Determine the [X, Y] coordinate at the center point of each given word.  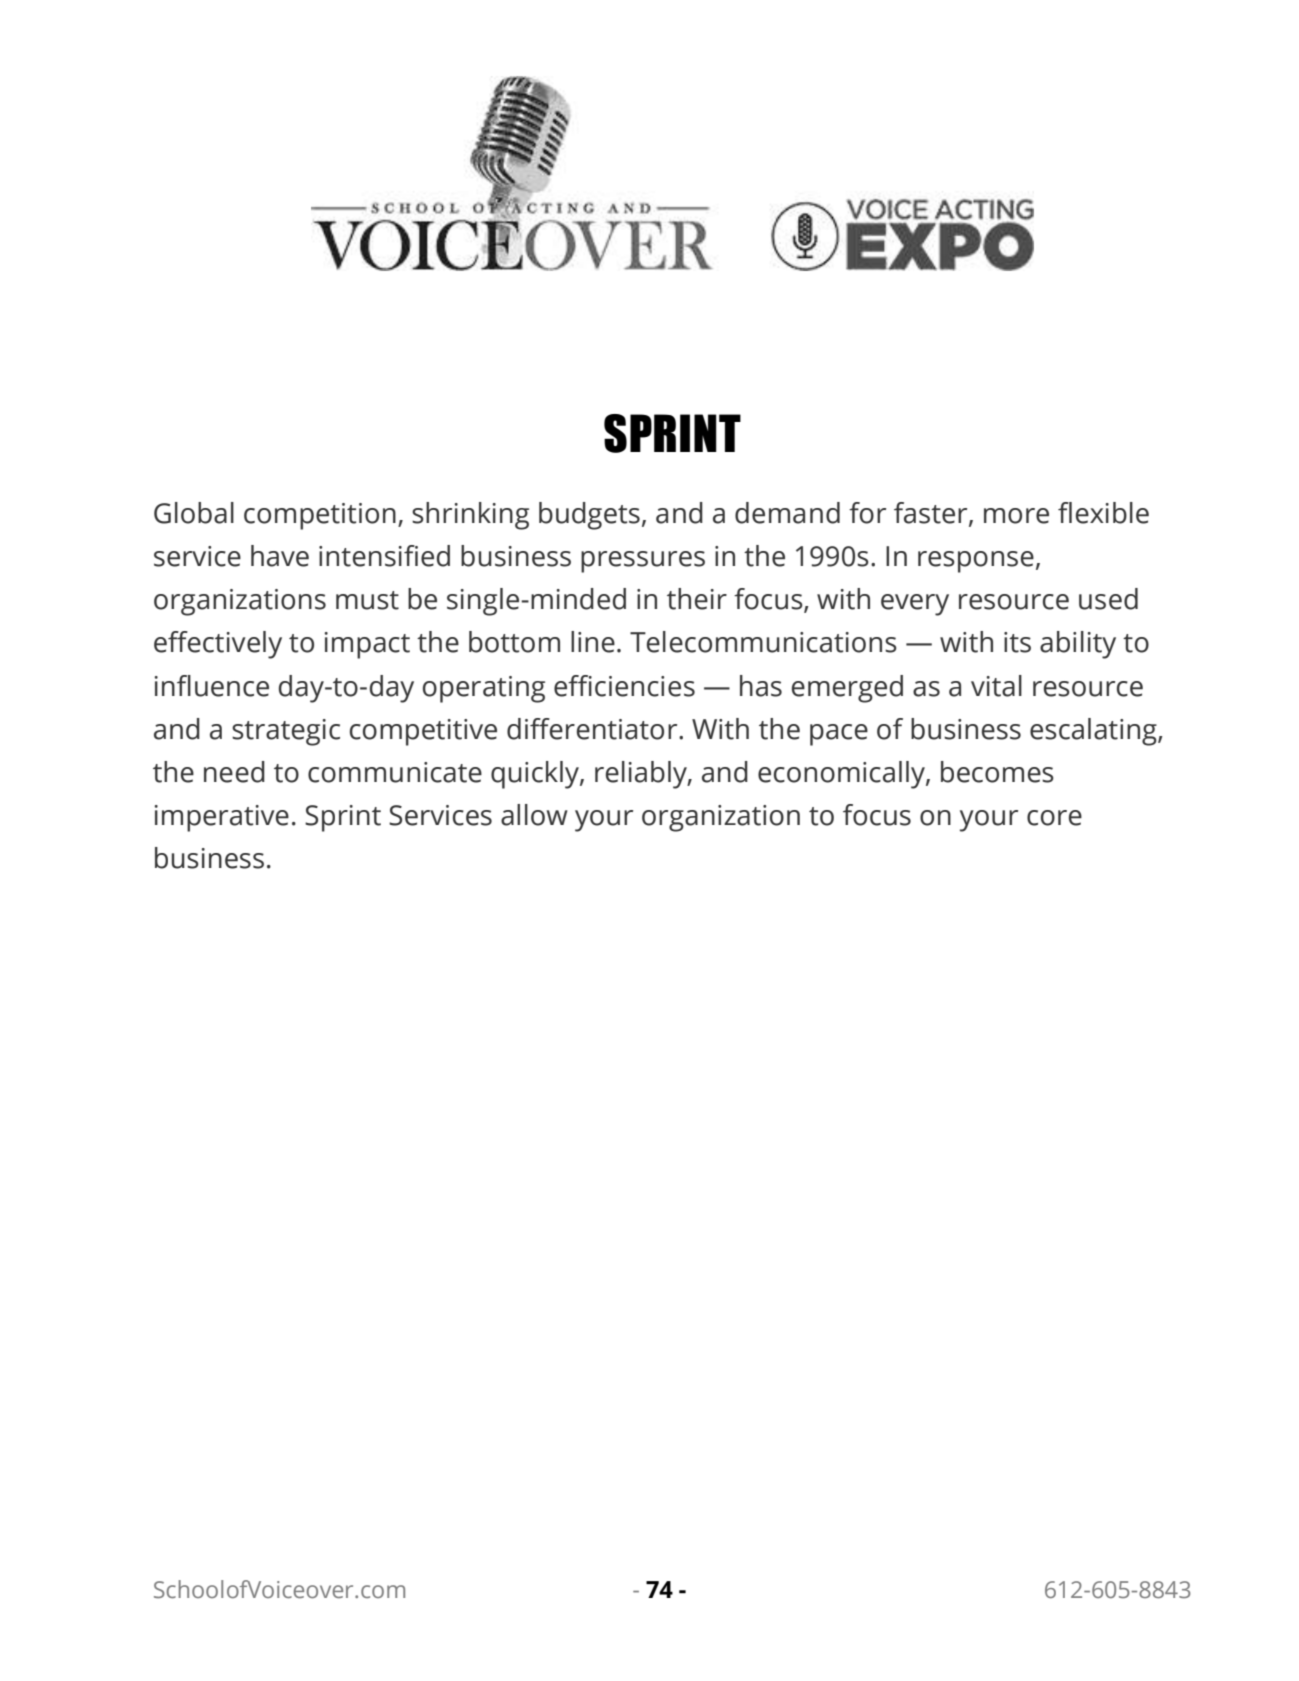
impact [367, 645]
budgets [589, 516]
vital [996, 686]
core [1054, 818]
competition [320, 516]
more [1016, 516]
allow [534, 815]
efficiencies [624, 686]
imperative [221, 818]
